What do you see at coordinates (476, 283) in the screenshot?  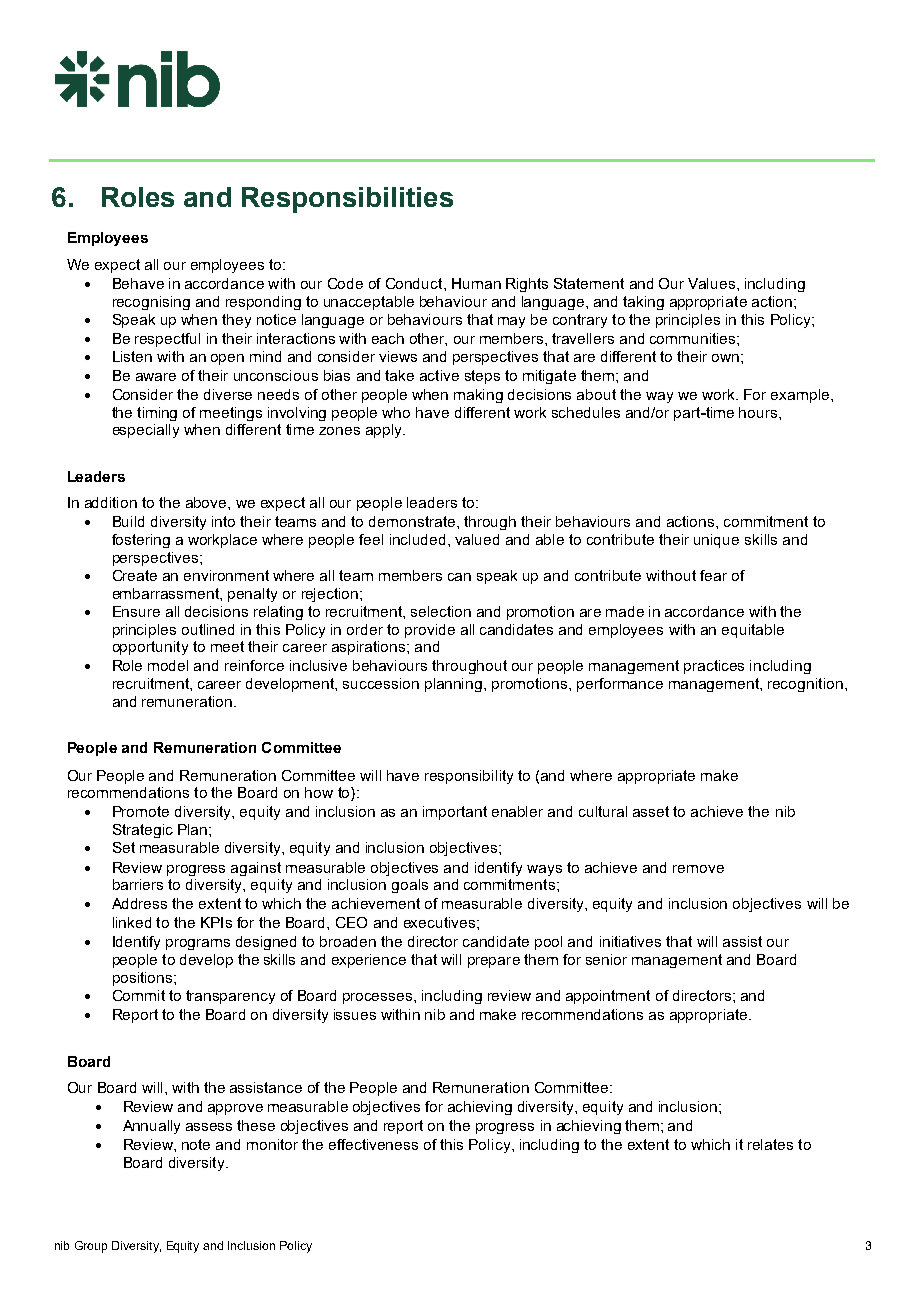 I see `Human` at bounding box center [476, 283].
